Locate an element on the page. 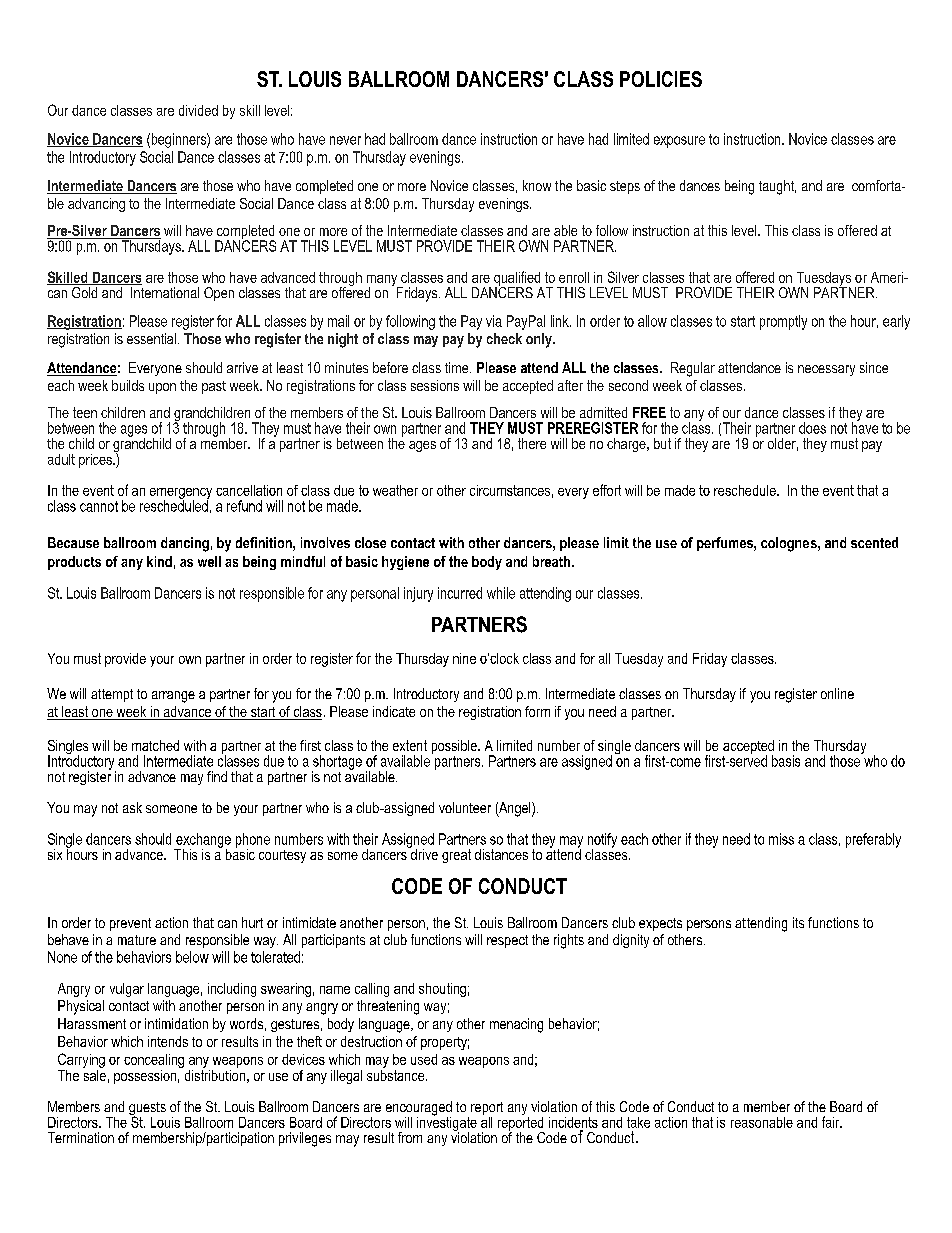  matched is located at coordinates (155, 745).
